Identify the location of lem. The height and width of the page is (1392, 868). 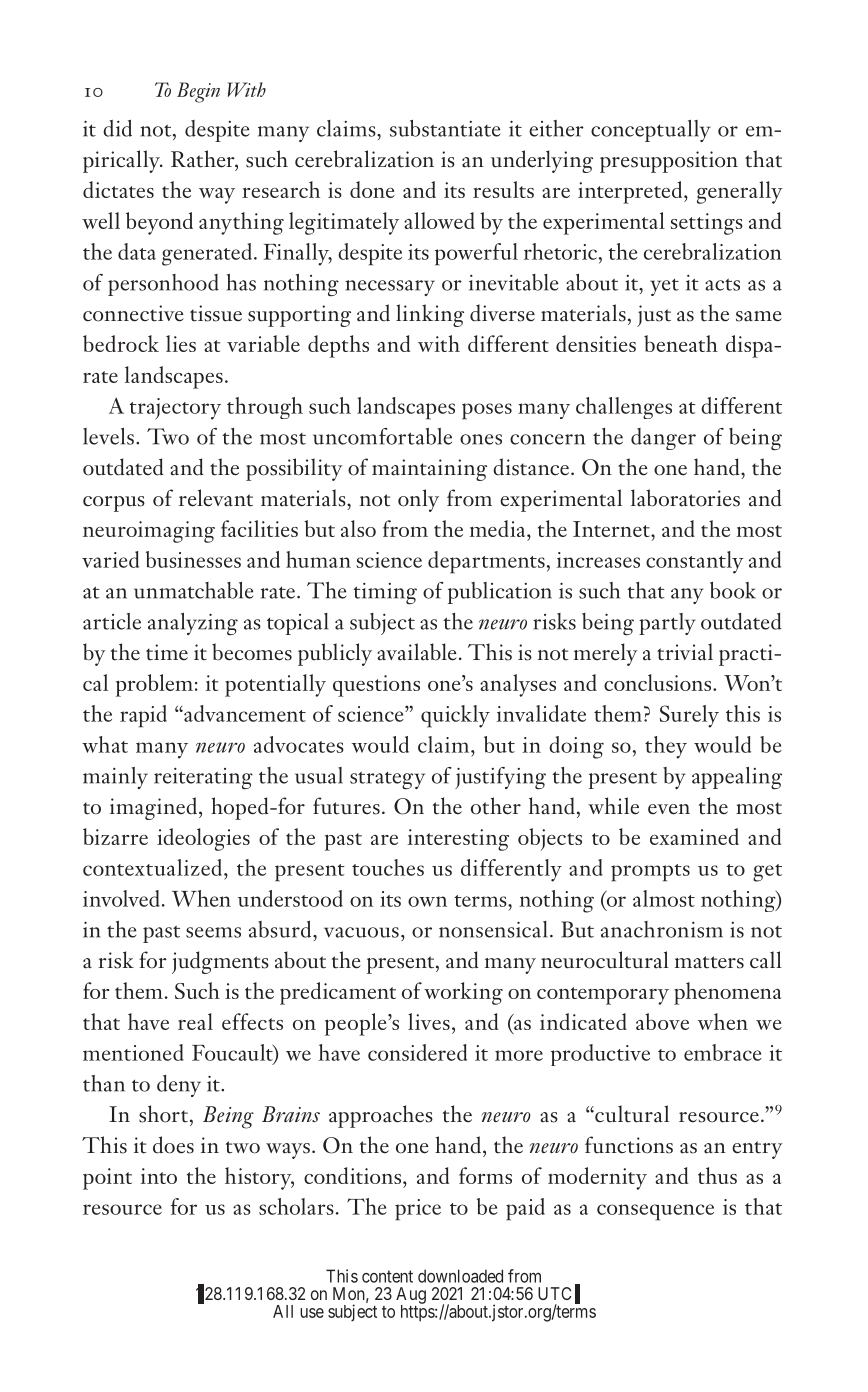
(176, 682).
